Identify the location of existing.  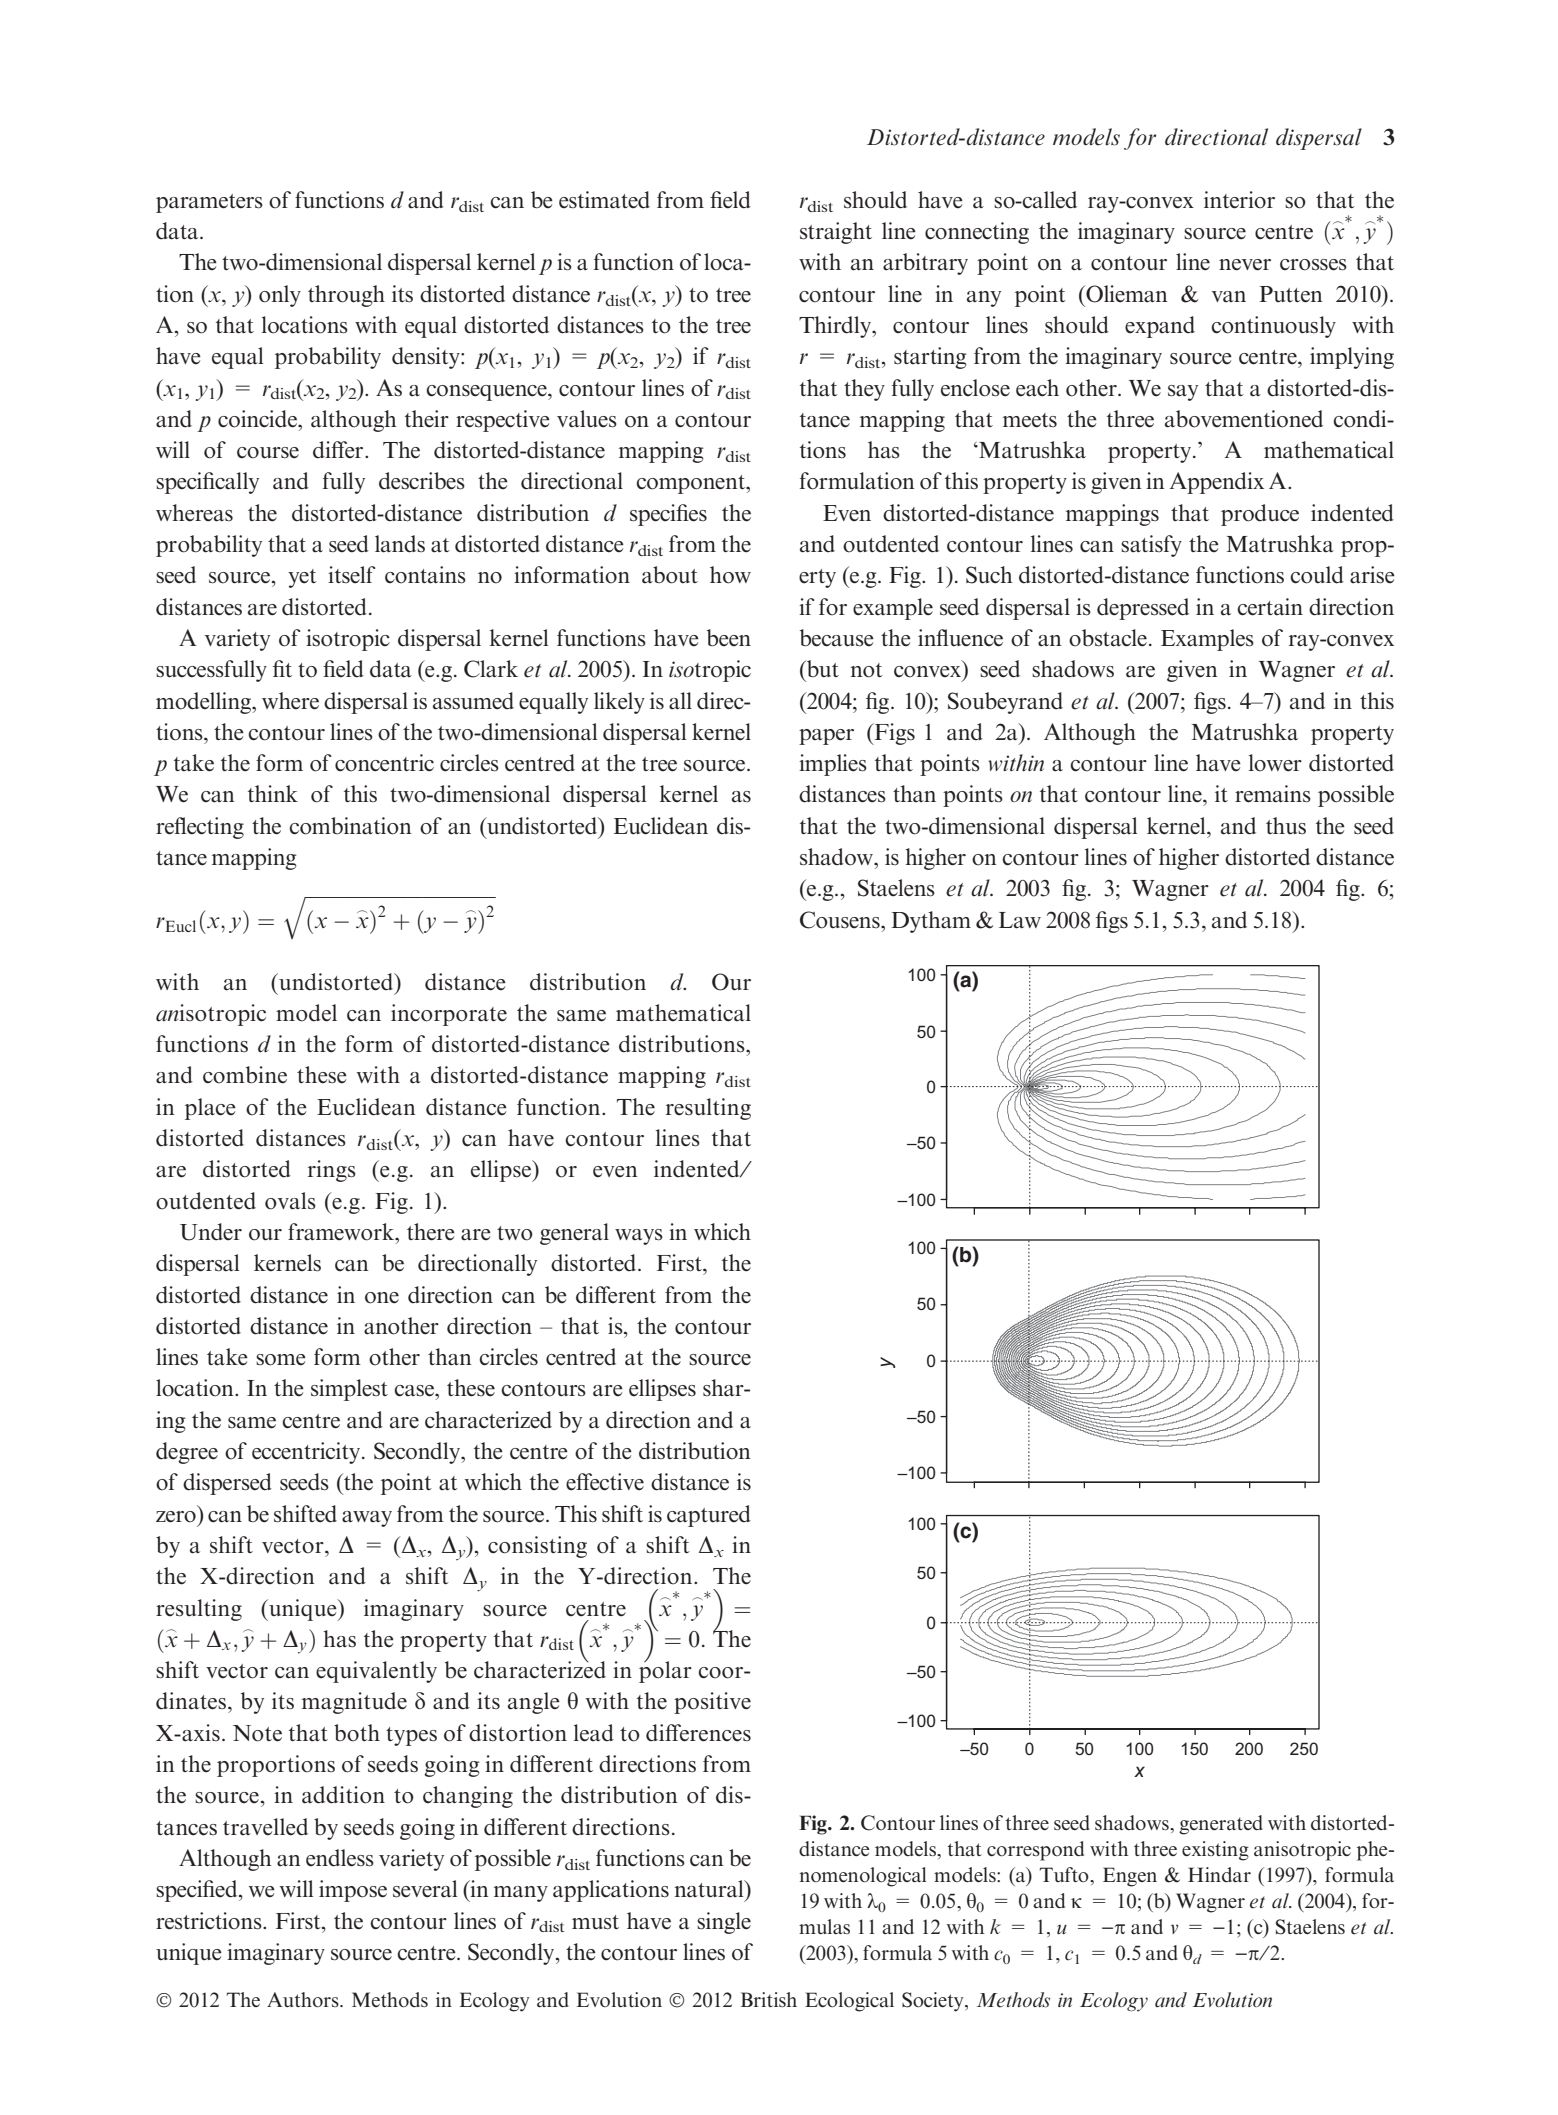
(1215, 1851).
